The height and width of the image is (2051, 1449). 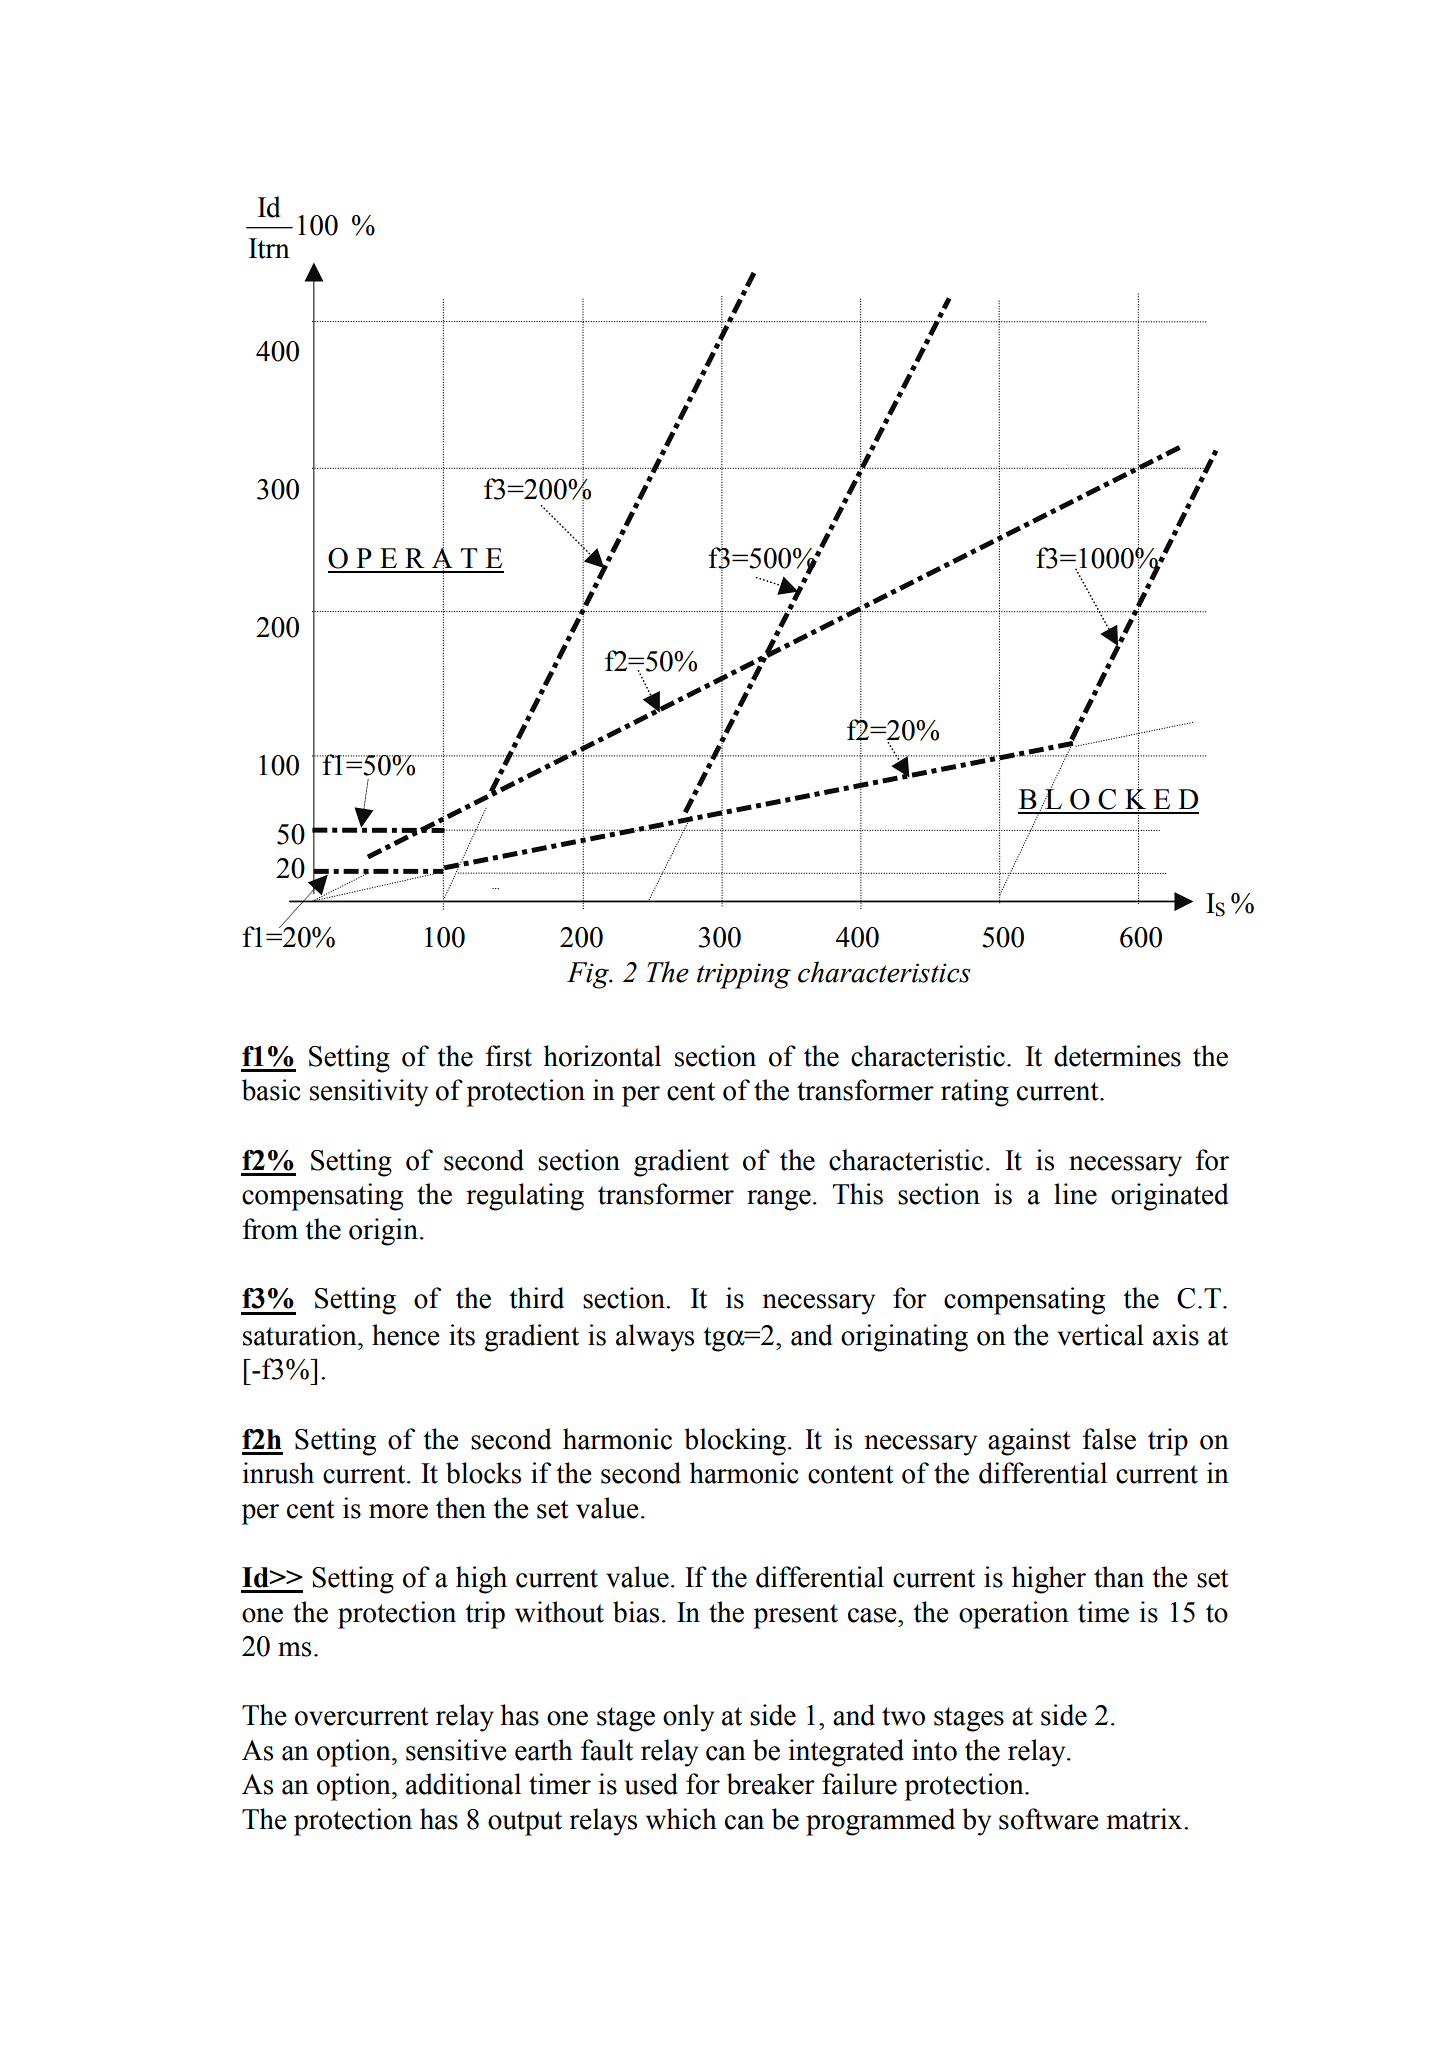 What do you see at coordinates (1109, 1439) in the image?
I see `false` at bounding box center [1109, 1439].
